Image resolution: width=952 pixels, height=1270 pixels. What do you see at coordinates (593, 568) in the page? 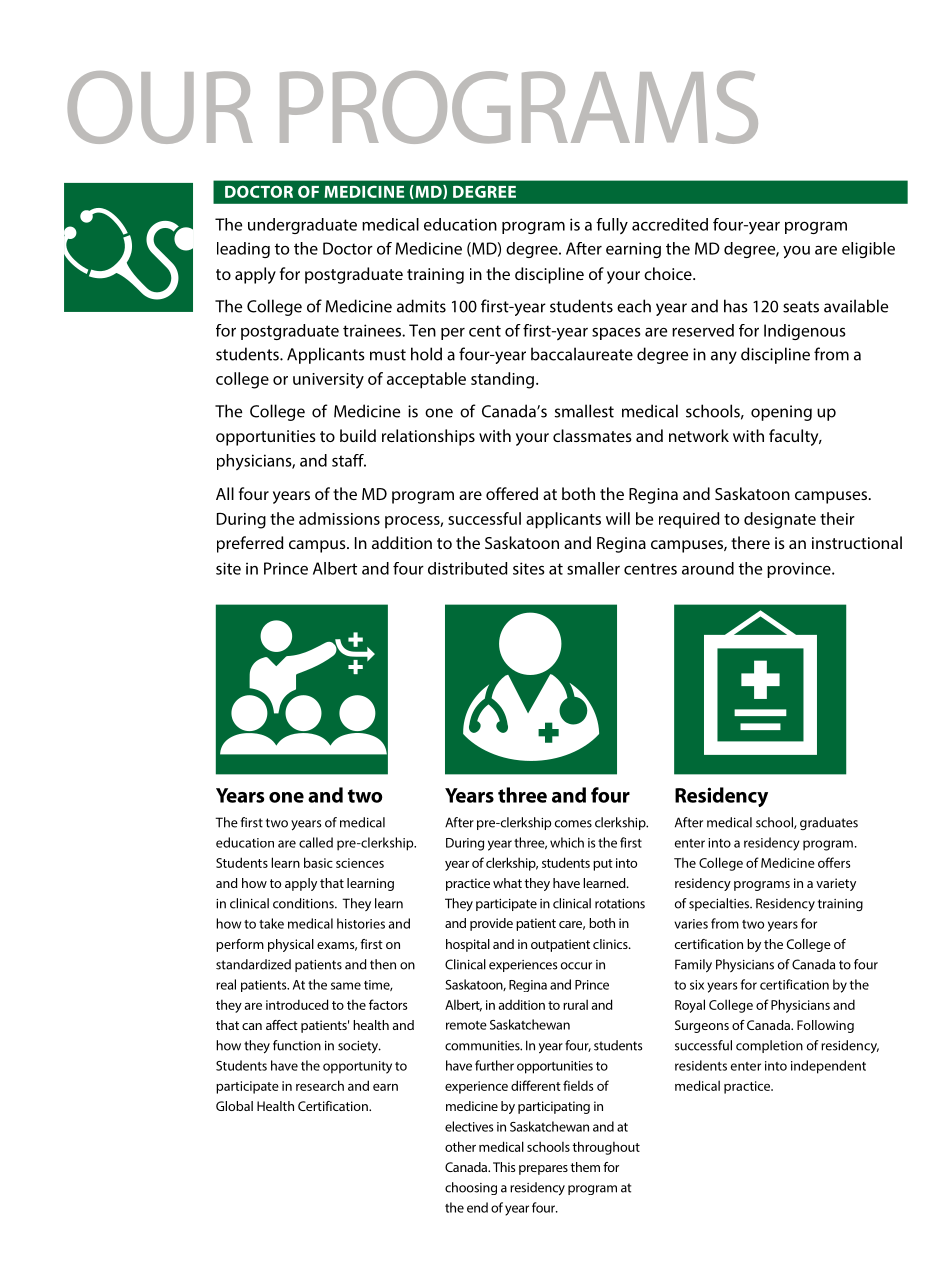
I see `smaller` at bounding box center [593, 568].
